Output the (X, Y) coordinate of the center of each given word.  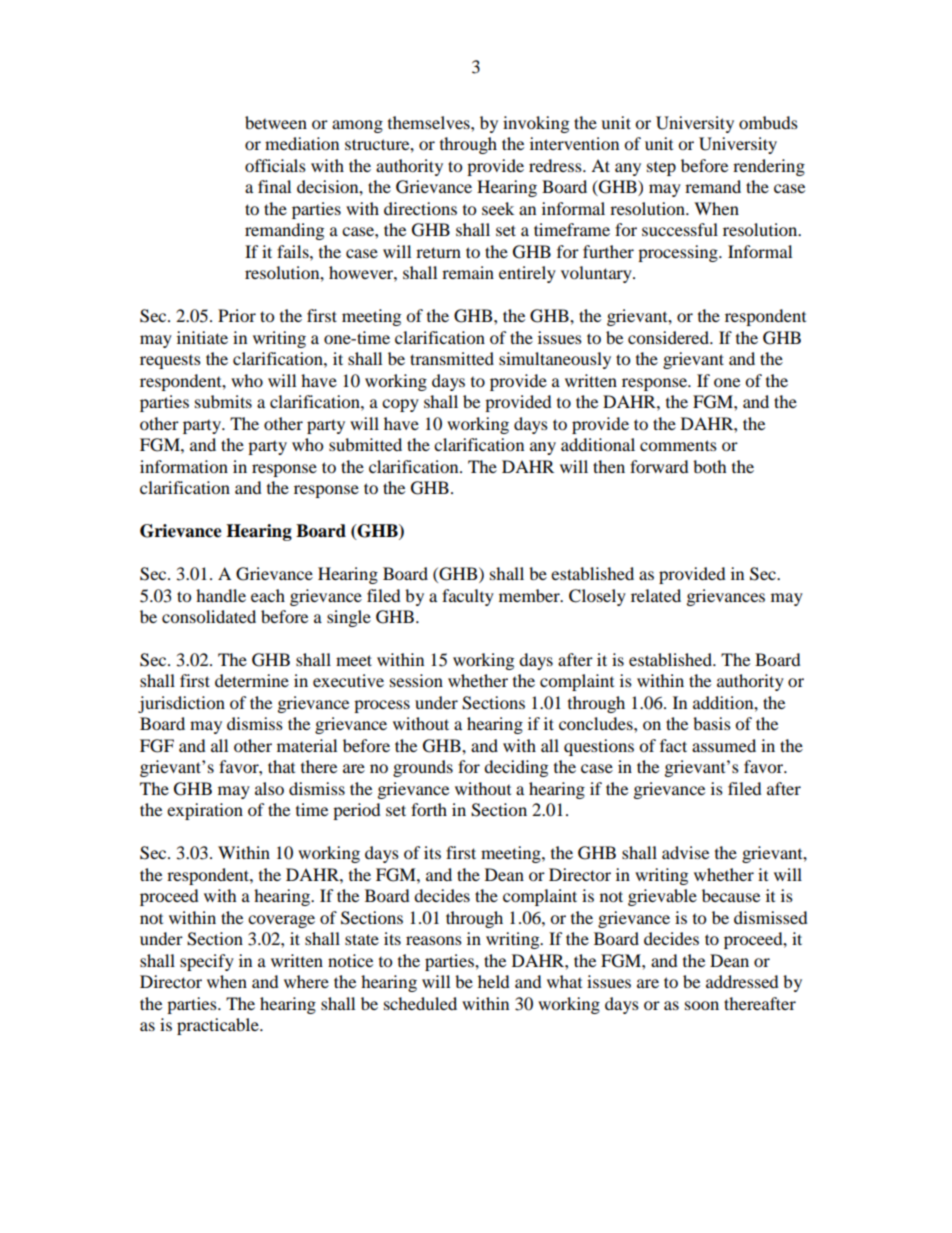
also (269, 788)
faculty (468, 597)
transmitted (452, 358)
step (661, 169)
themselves (430, 122)
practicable (219, 1026)
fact (673, 745)
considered (669, 337)
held (494, 981)
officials (275, 165)
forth (429, 809)
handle (221, 595)
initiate (202, 337)
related (656, 595)
